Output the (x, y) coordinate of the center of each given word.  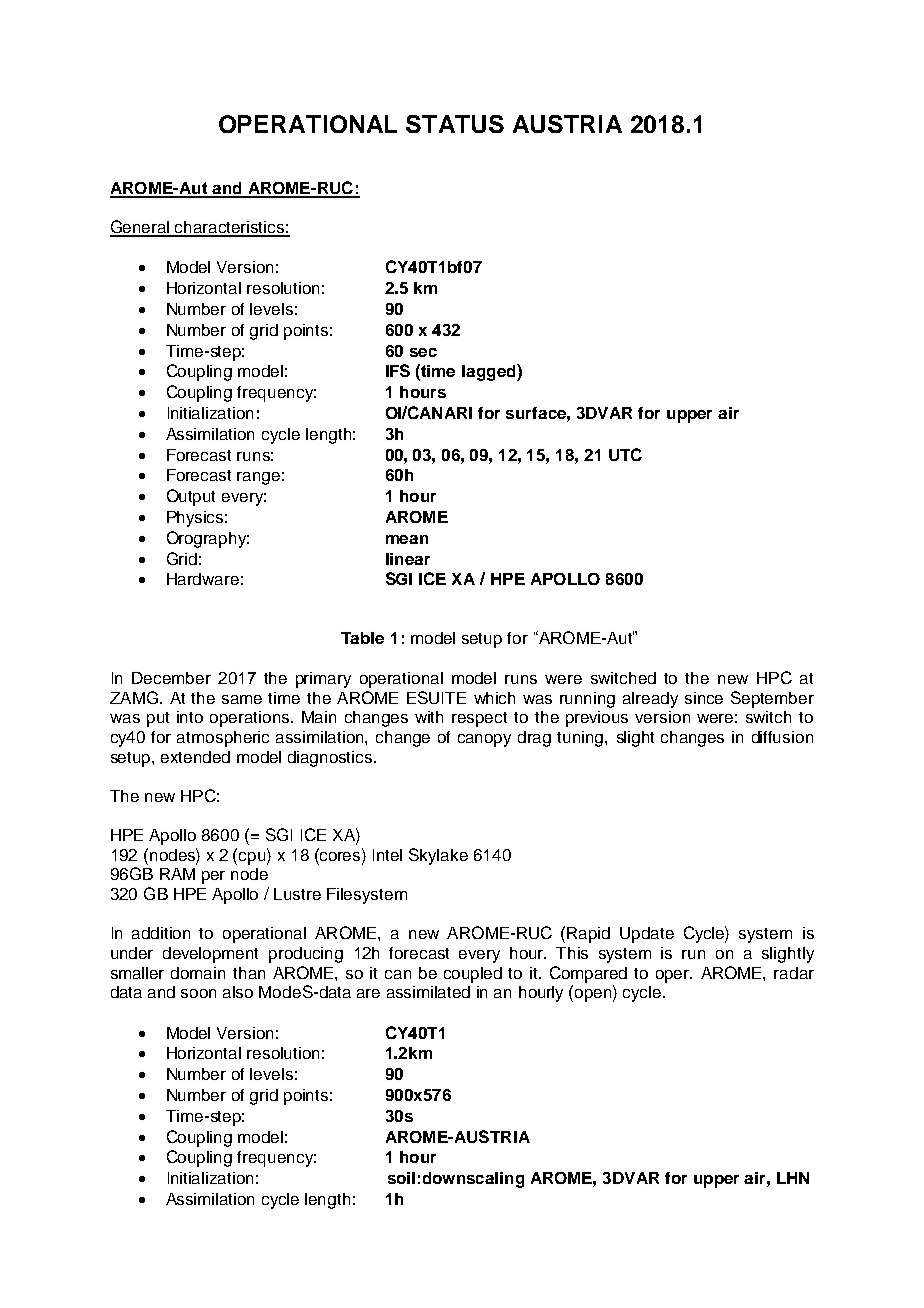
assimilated (428, 992)
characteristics (230, 228)
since (704, 698)
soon (198, 993)
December (171, 678)
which (494, 698)
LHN (793, 1178)
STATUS (455, 124)
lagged (490, 372)
